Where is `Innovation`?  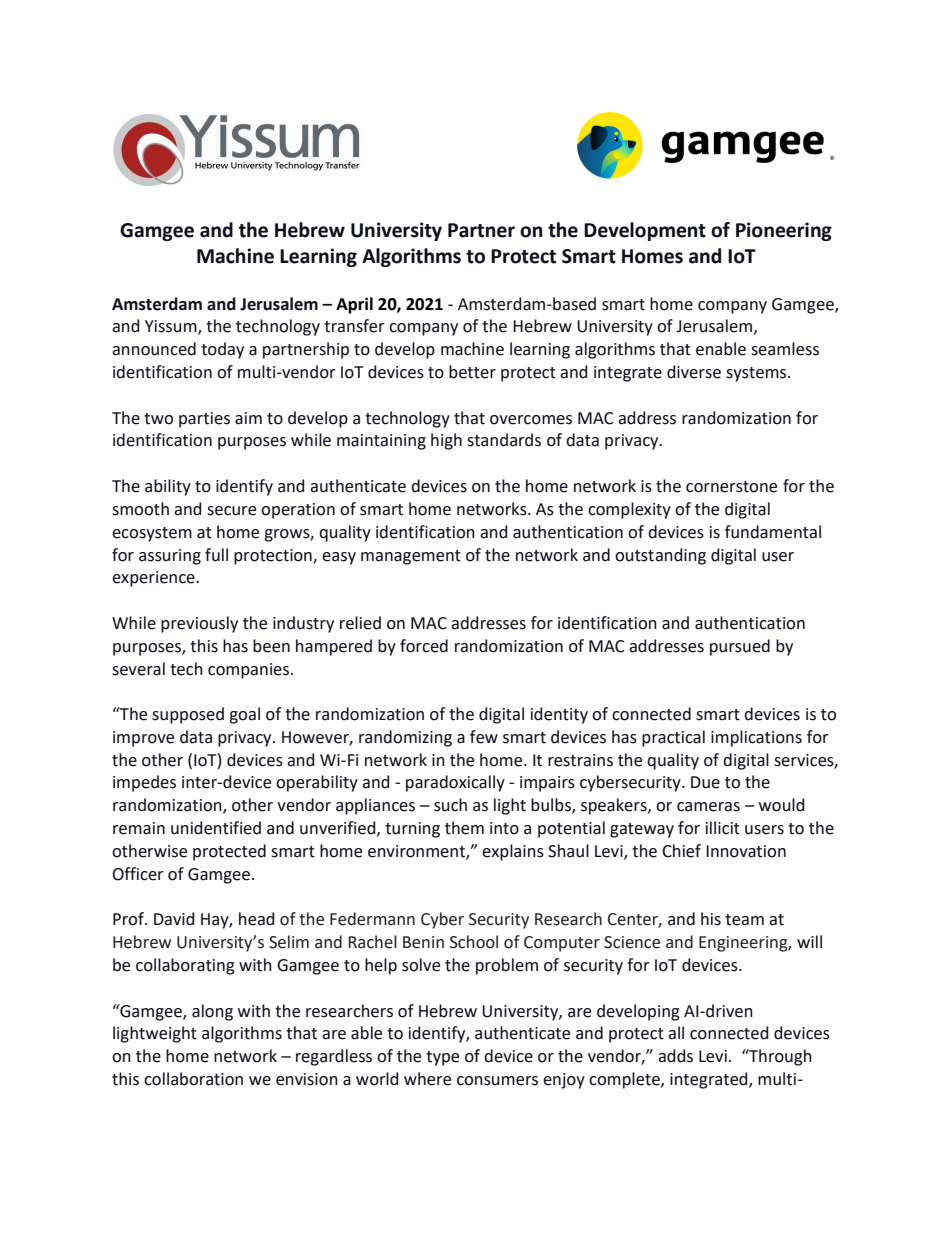 Innovation is located at coordinates (746, 851).
